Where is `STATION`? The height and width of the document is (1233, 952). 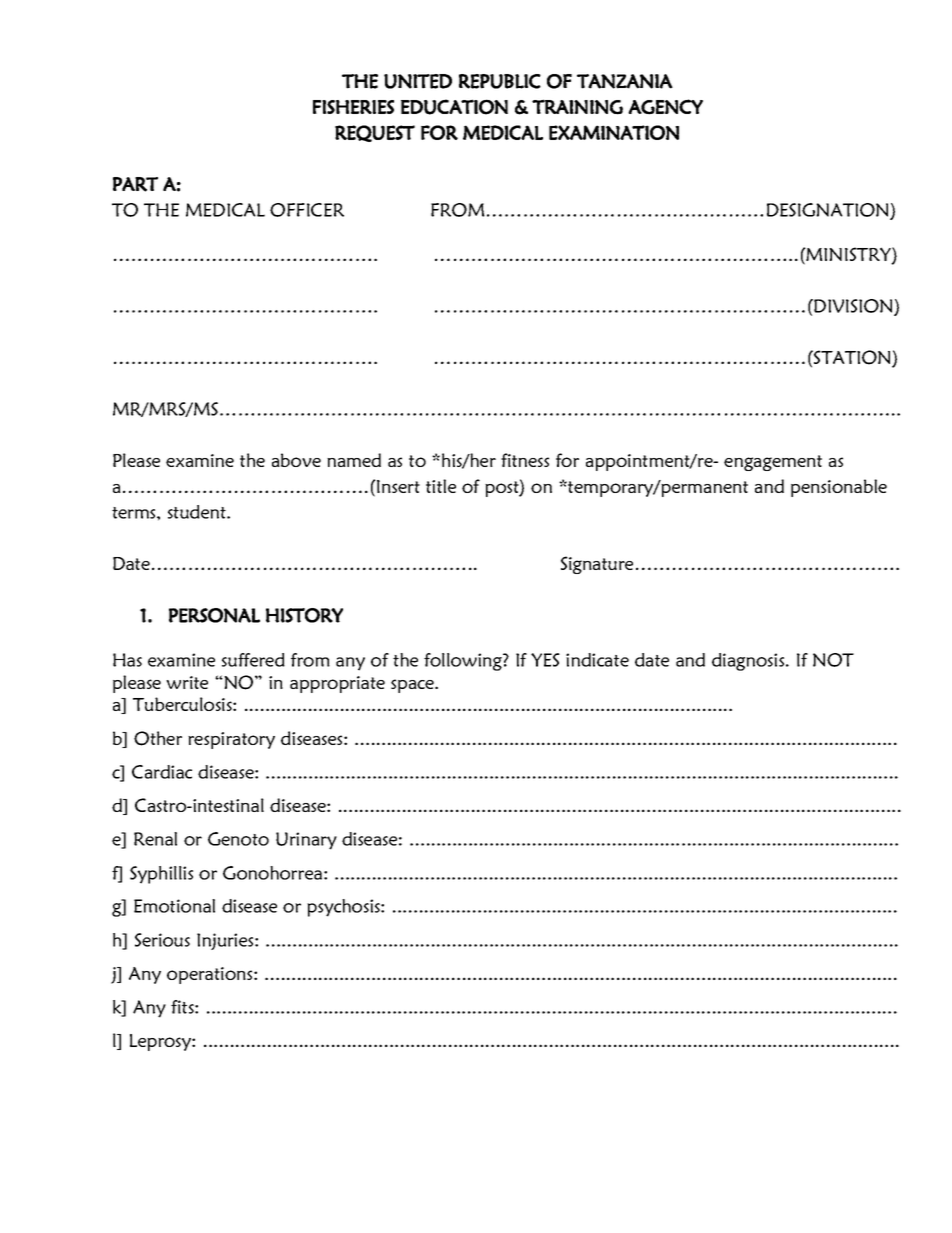
STATION is located at coordinates (852, 358).
